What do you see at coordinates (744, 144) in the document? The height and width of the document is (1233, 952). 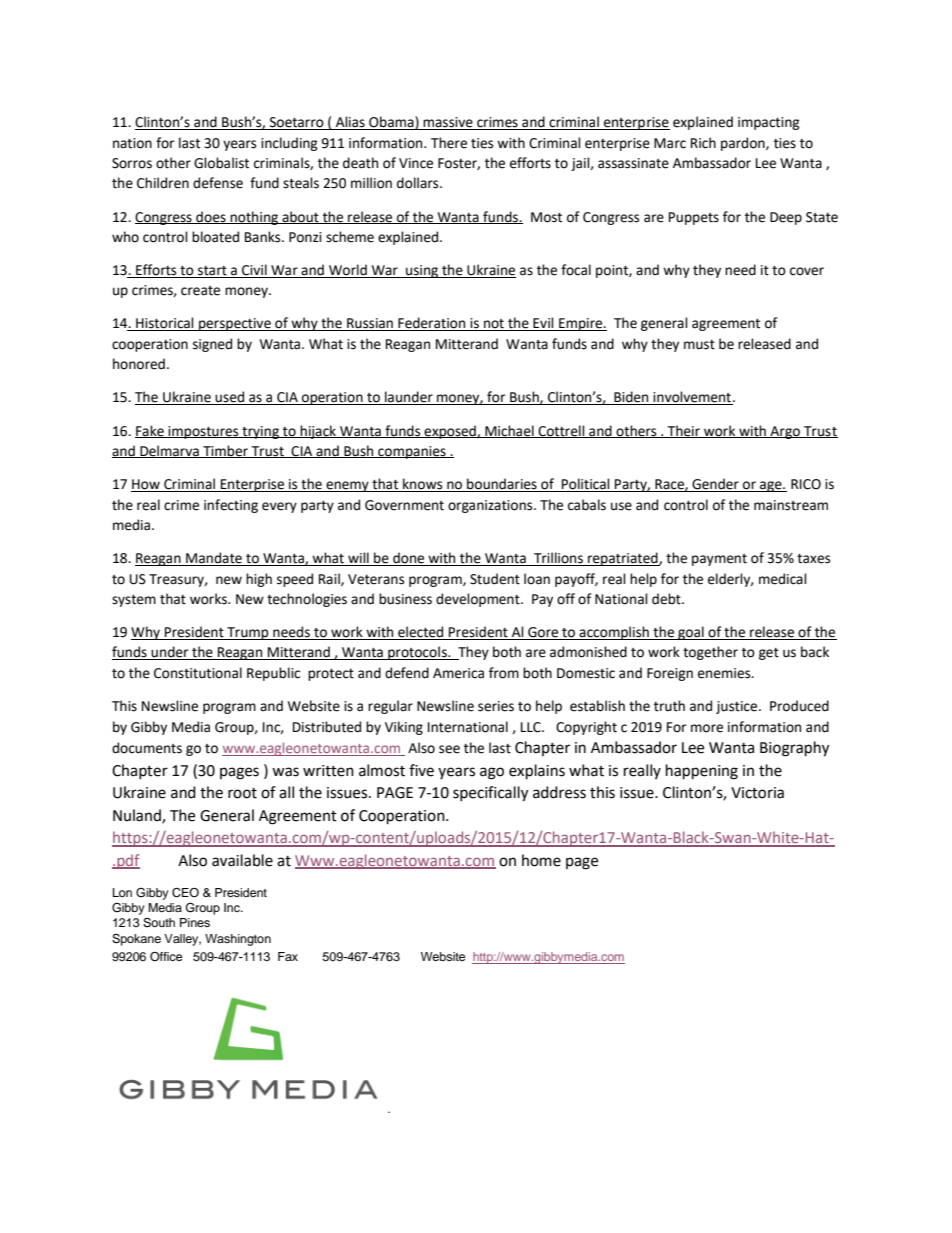 I see `pardon` at bounding box center [744, 144].
